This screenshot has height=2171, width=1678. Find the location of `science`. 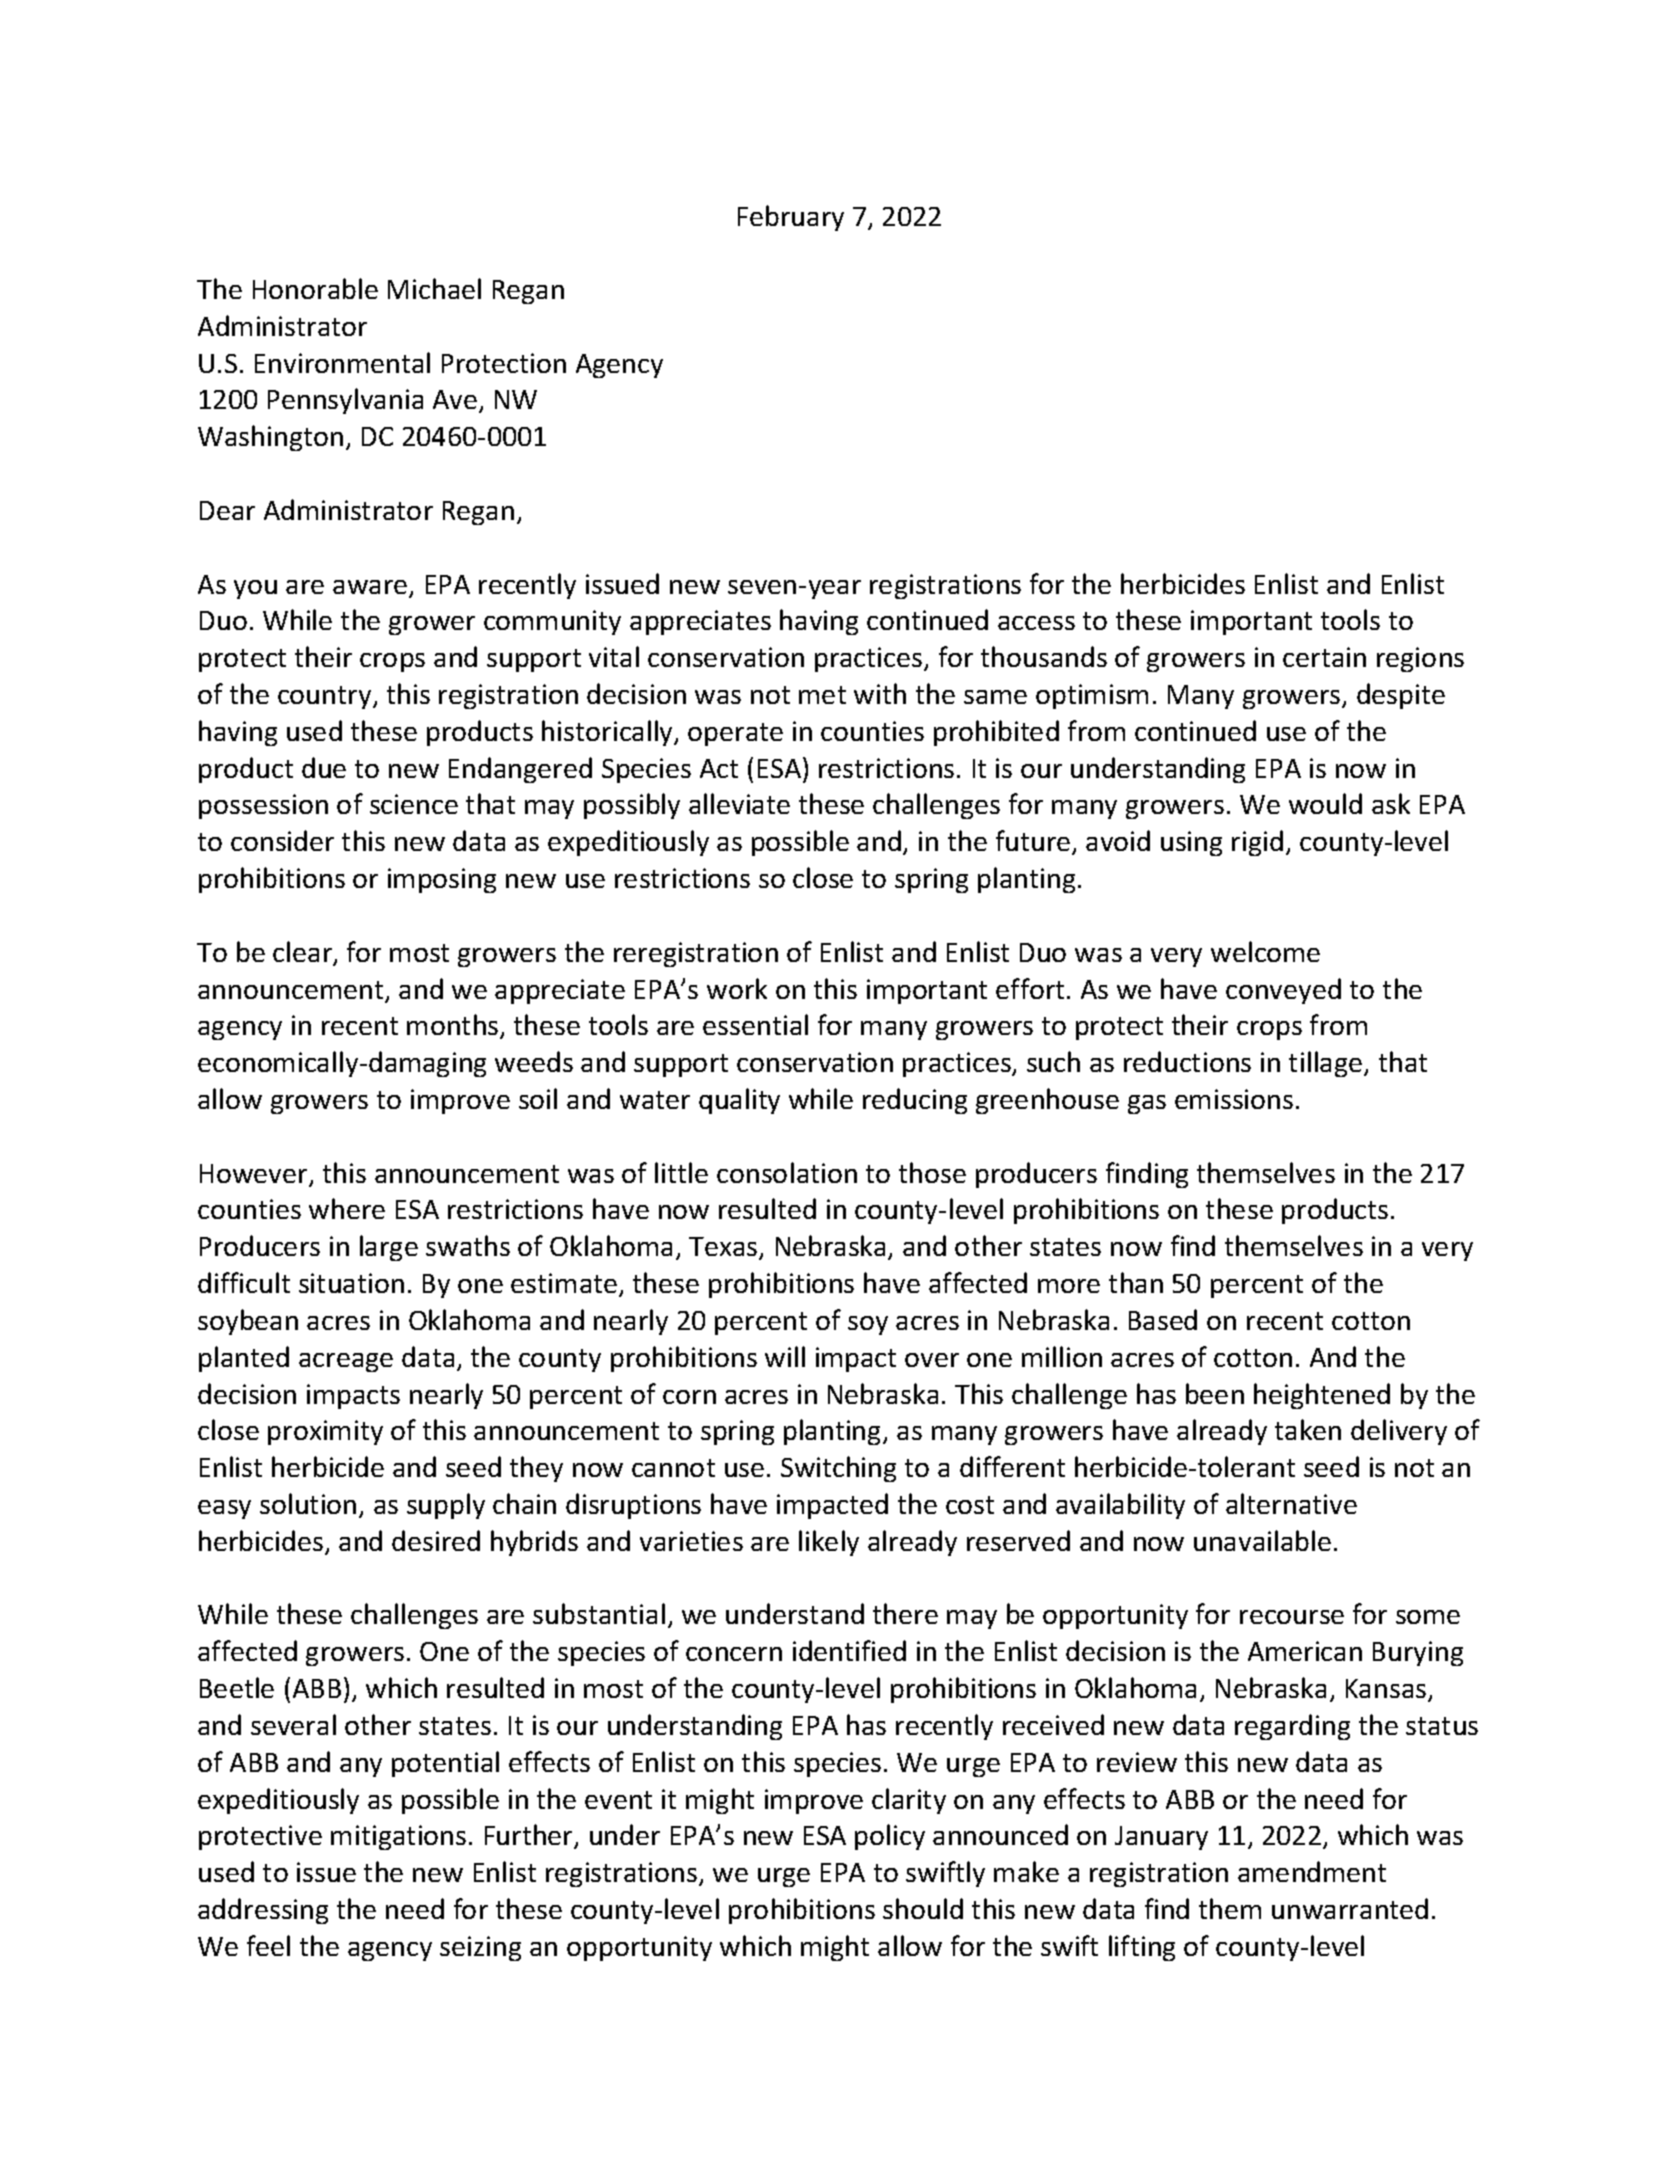

science is located at coordinates (414, 804).
